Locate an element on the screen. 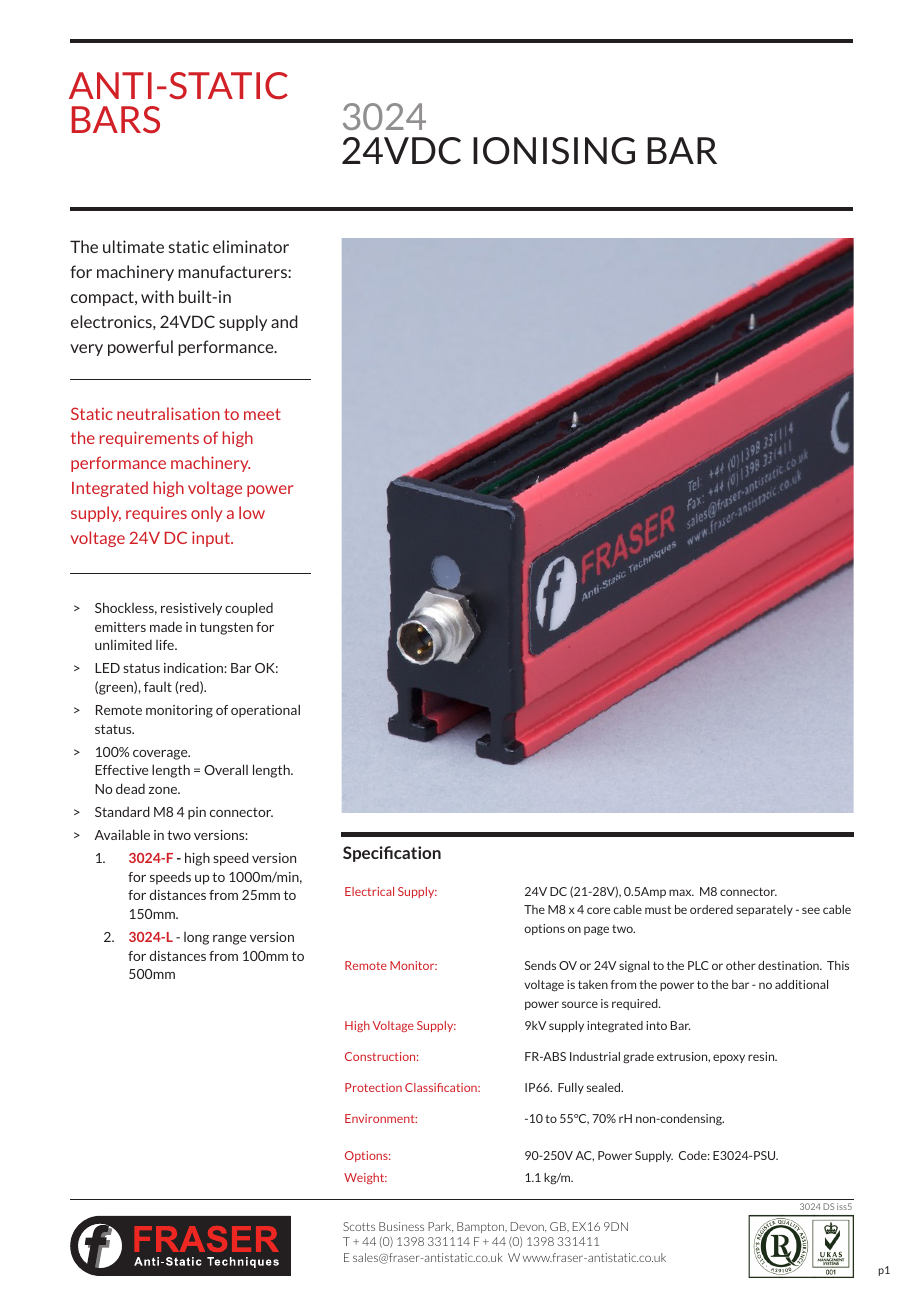 This screenshot has height=1308, width=924. requires is located at coordinates (156, 514).
